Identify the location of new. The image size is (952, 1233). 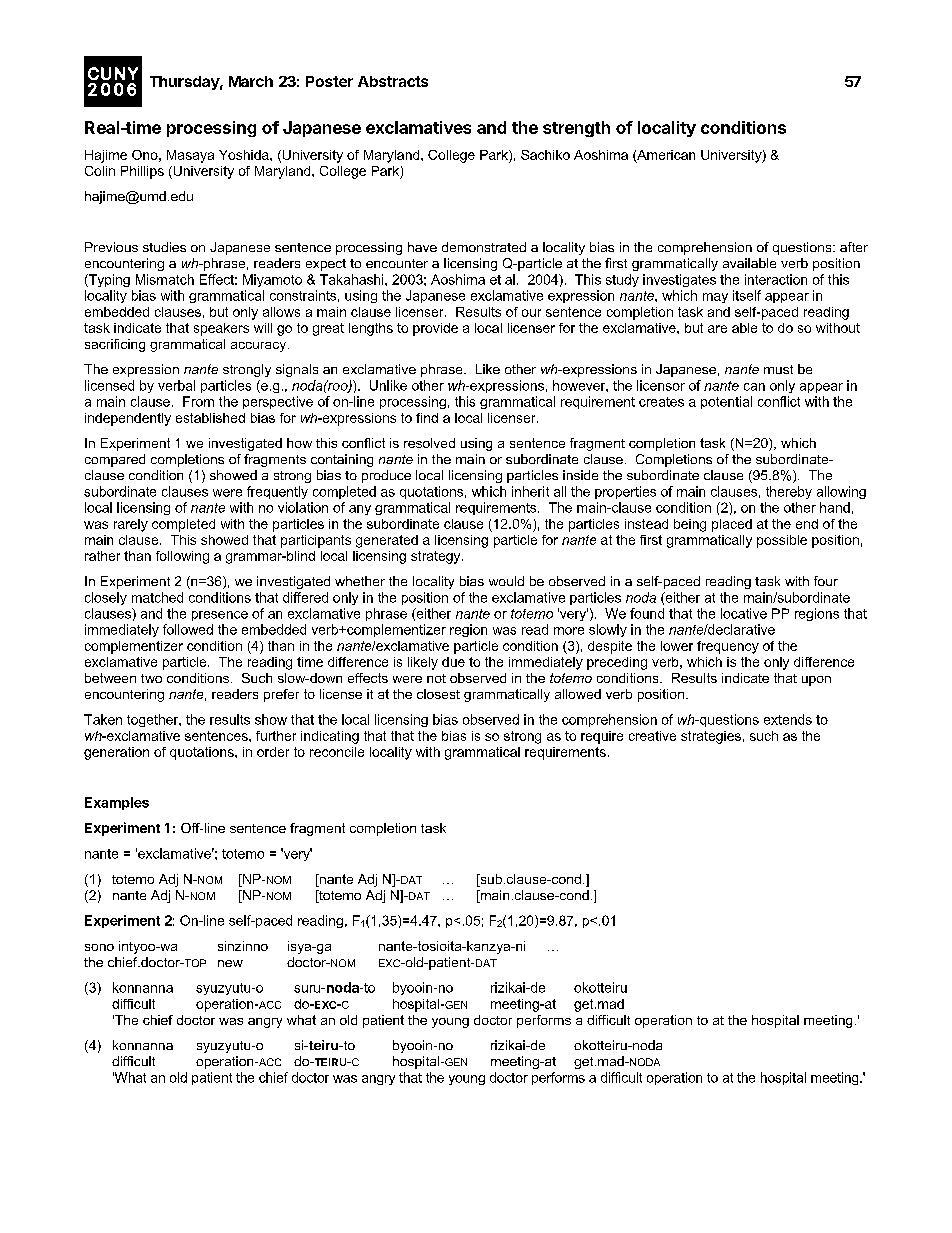
(230, 963).
